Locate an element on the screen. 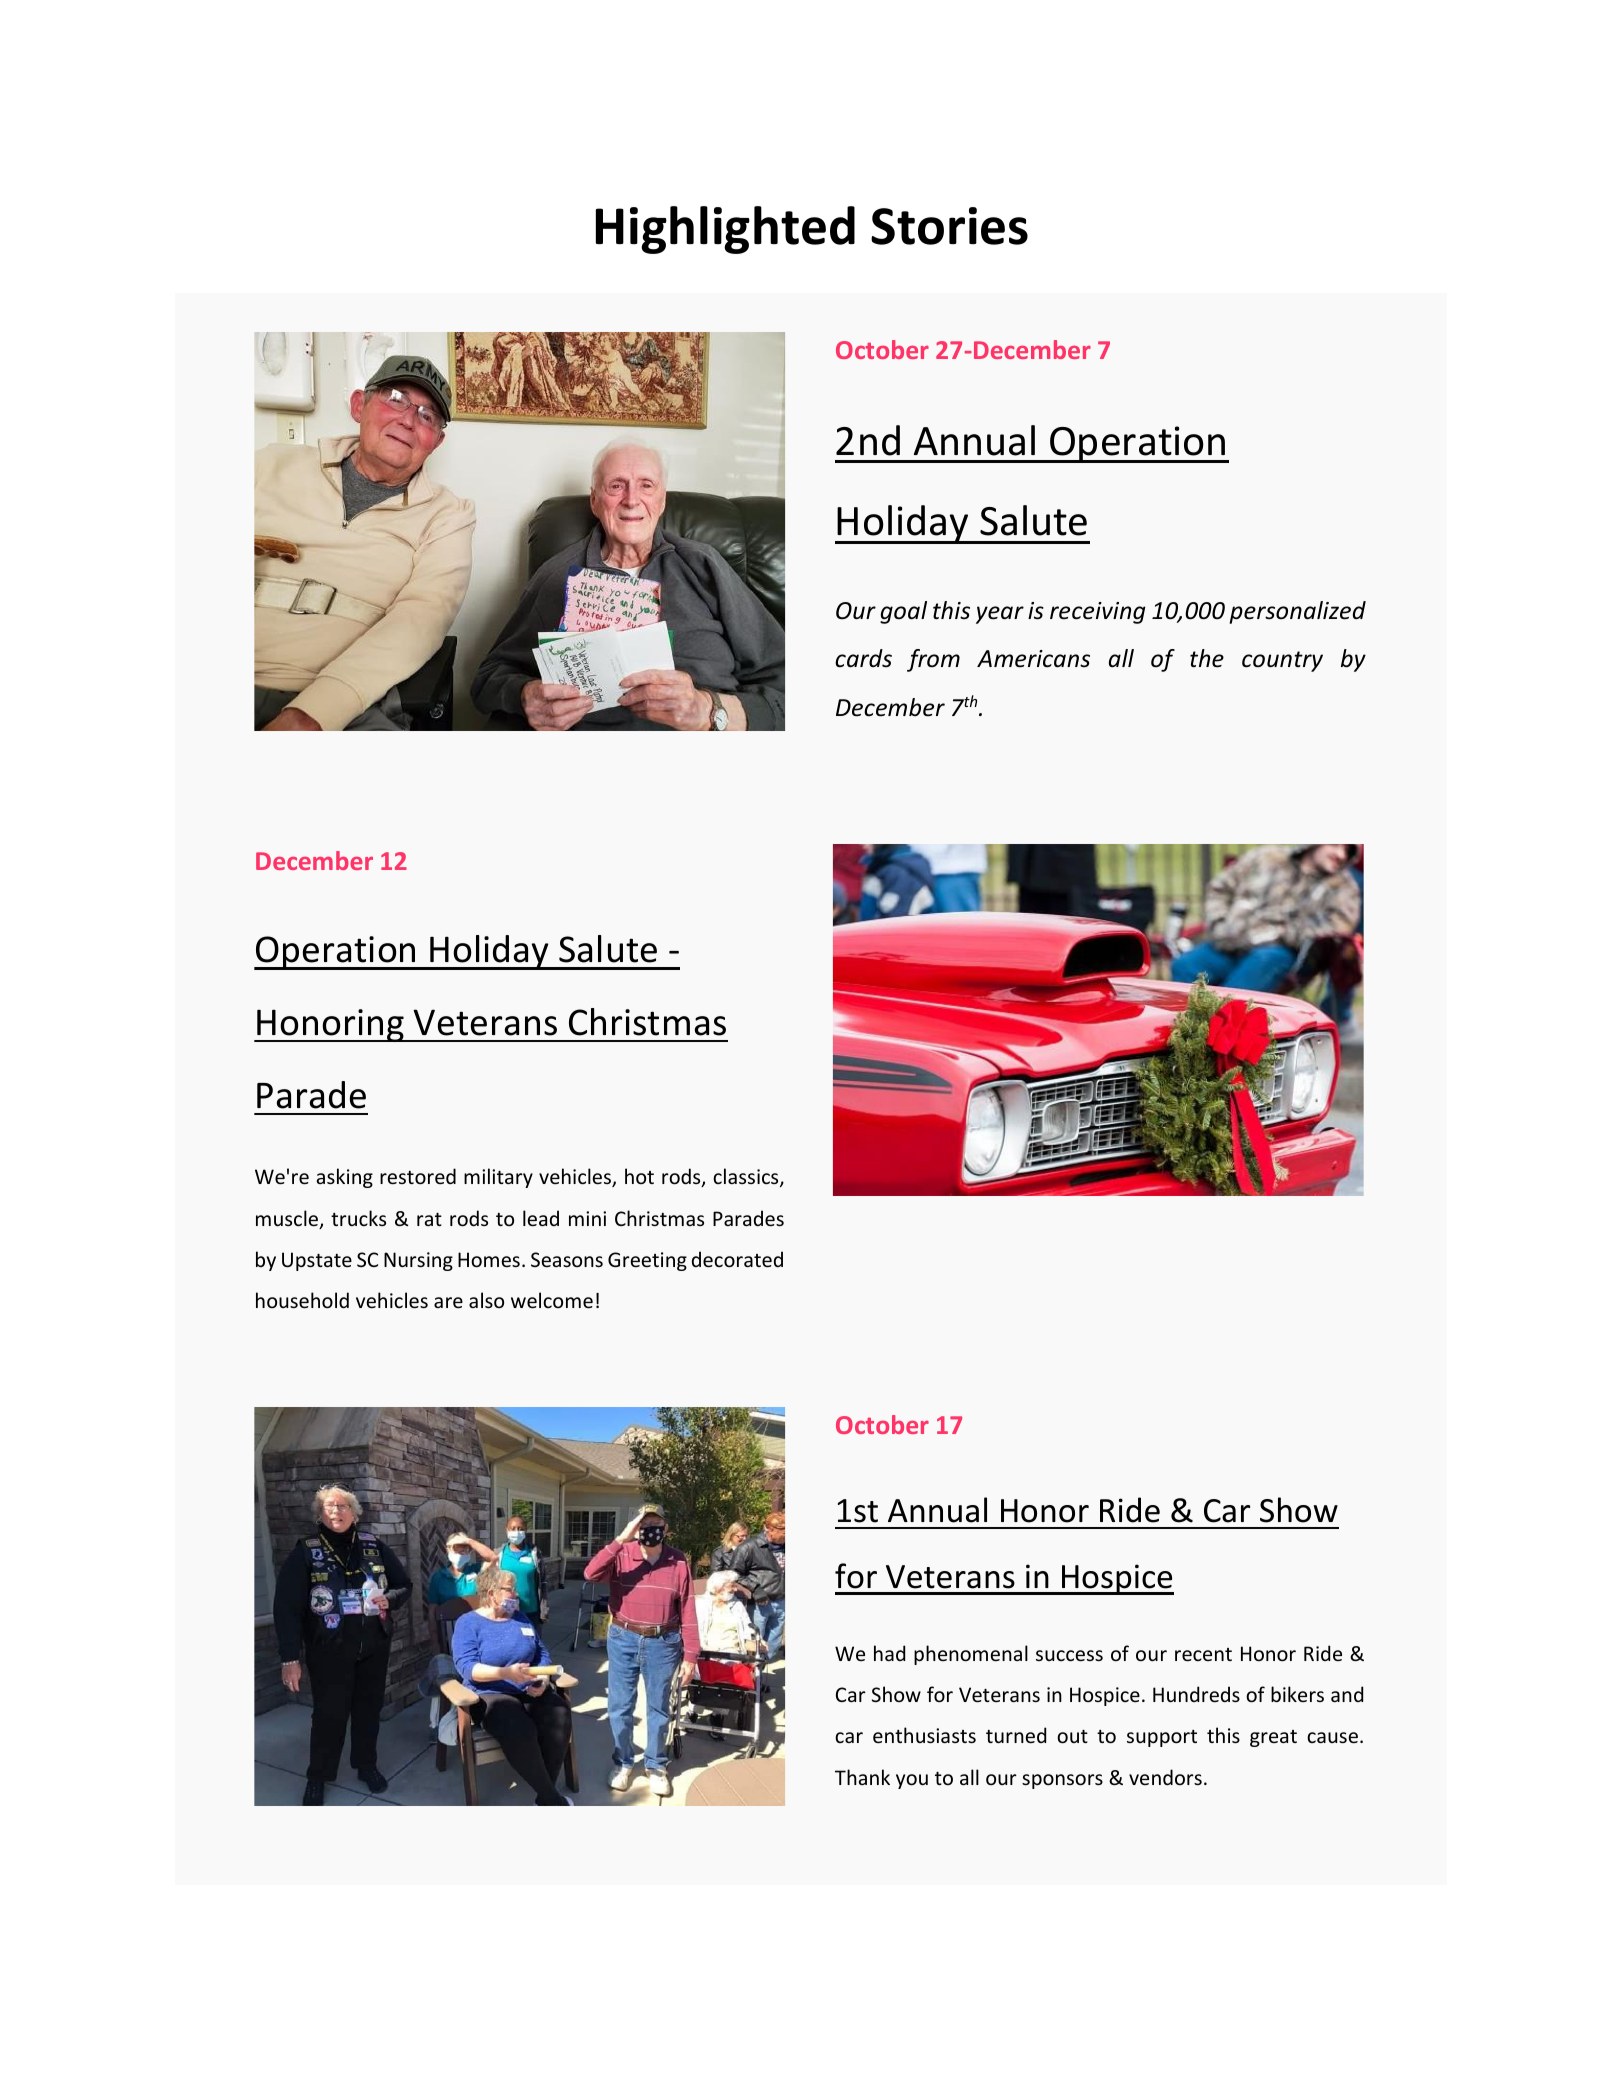  Thank is located at coordinates (862, 1777).
